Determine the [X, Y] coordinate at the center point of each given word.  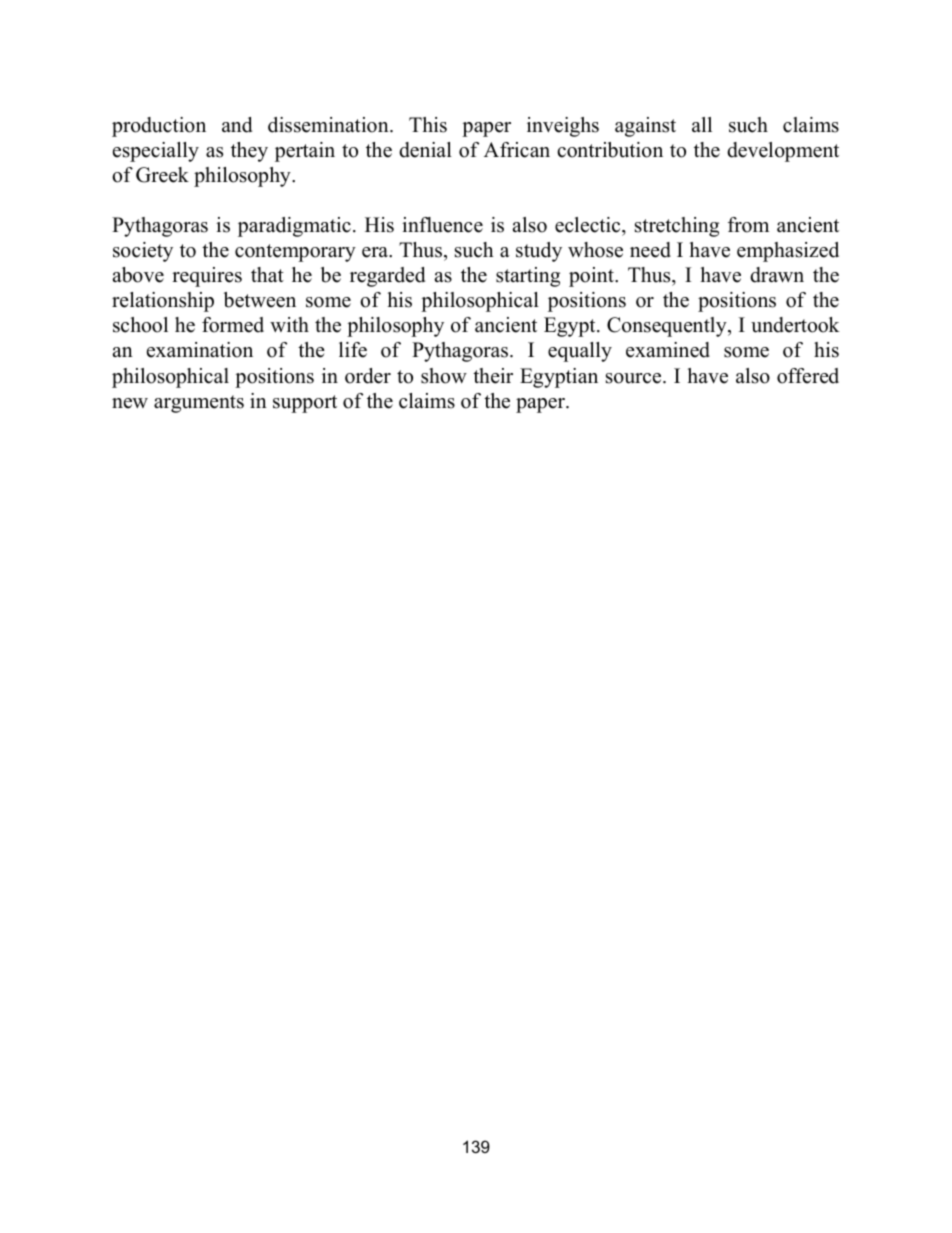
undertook [795, 325]
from [748, 225]
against [645, 127]
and [237, 125]
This [428, 125]
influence [442, 225]
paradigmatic [294, 227]
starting [528, 277]
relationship [163, 302]
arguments [199, 404]
